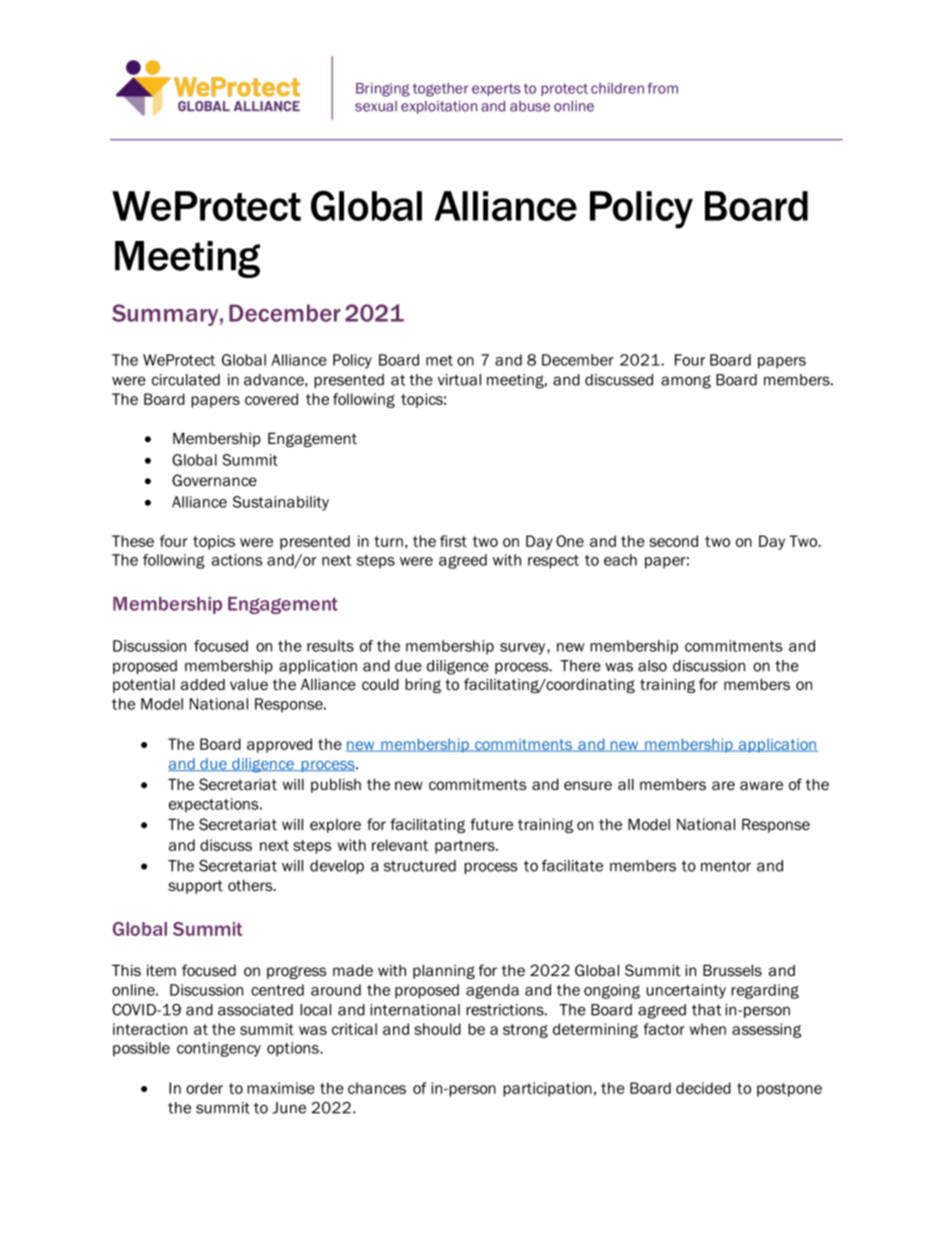  I want to click on decided, so click(703, 1088).
